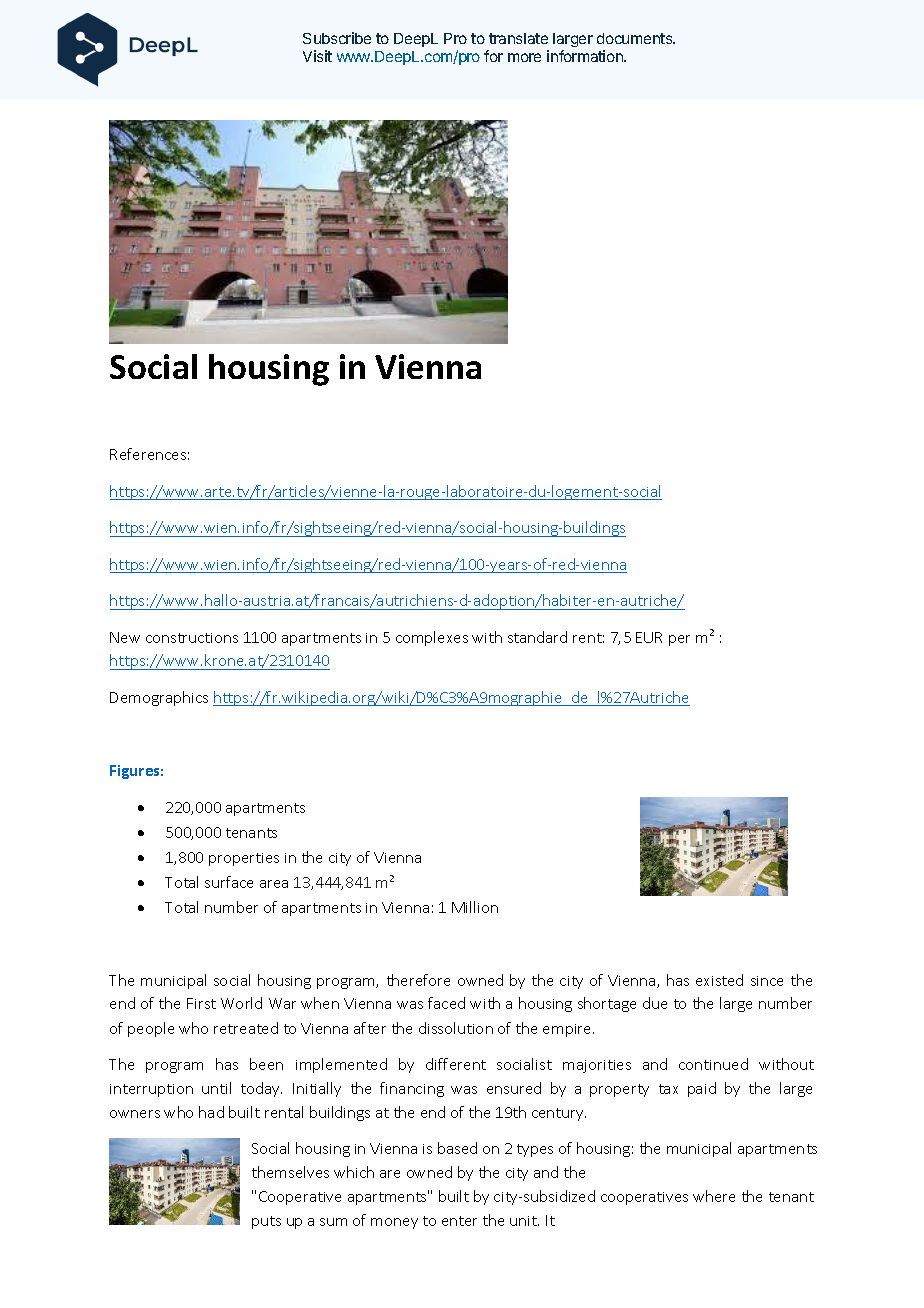  I want to click on constructions, so click(192, 638).
